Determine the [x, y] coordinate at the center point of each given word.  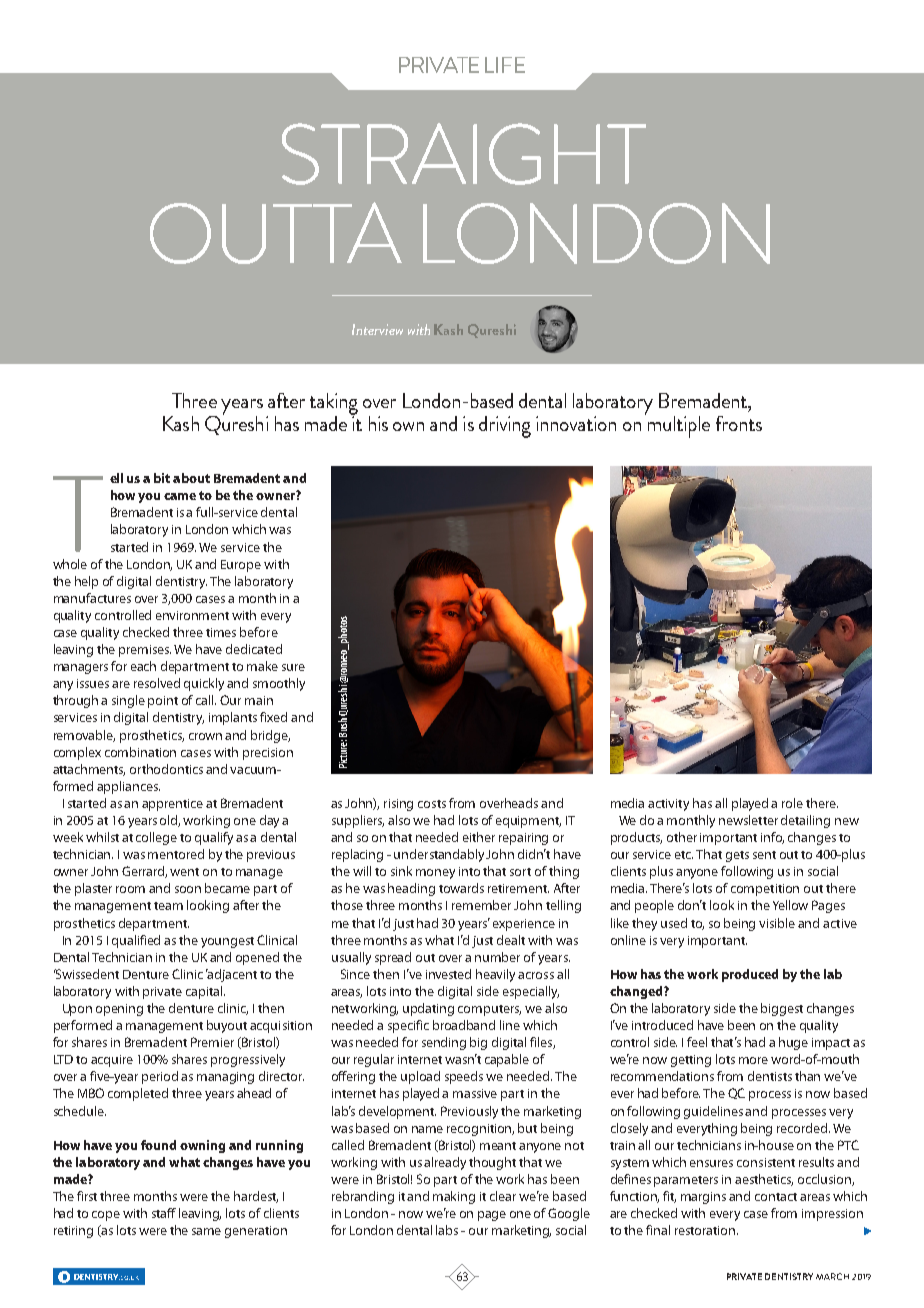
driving [505, 427]
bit [162, 478]
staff [164, 1213]
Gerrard [144, 872]
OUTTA [276, 233]
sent [764, 855]
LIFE [505, 65]
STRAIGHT [464, 154]
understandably [439, 855]
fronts [739, 423]
